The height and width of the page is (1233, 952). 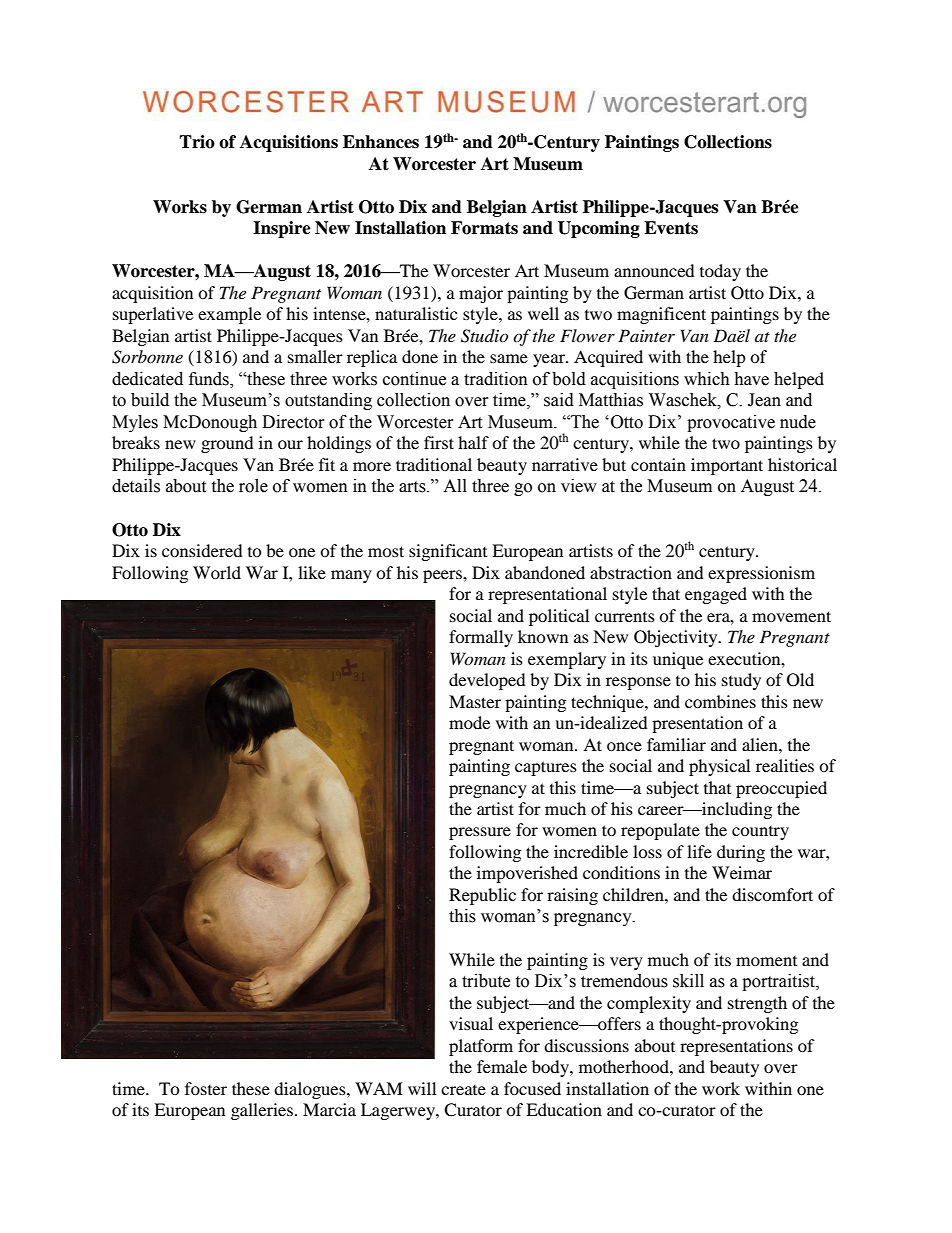 I want to click on pressure, so click(x=480, y=833).
